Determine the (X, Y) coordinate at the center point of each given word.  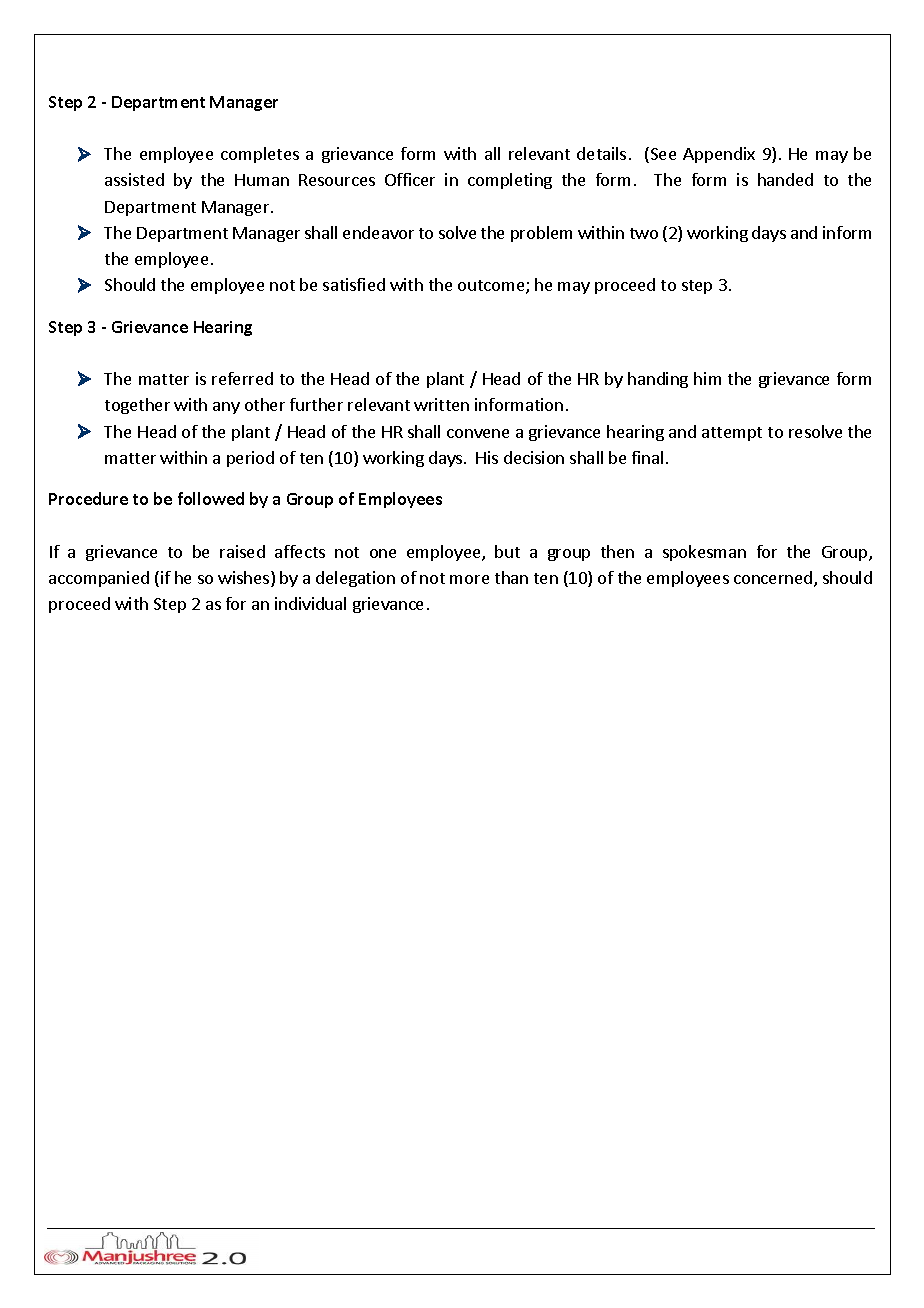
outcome (492, 287)
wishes (245, 579)
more (469, 579)
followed (211, 498)
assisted (134, 179)
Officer (410, 179)
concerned (773, 577)
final (647, 457)
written (441, 404)
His (487, 457)
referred (242, 378)
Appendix (719, 155)
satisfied (354, 284)
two (644, 233)
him (707, 378)
